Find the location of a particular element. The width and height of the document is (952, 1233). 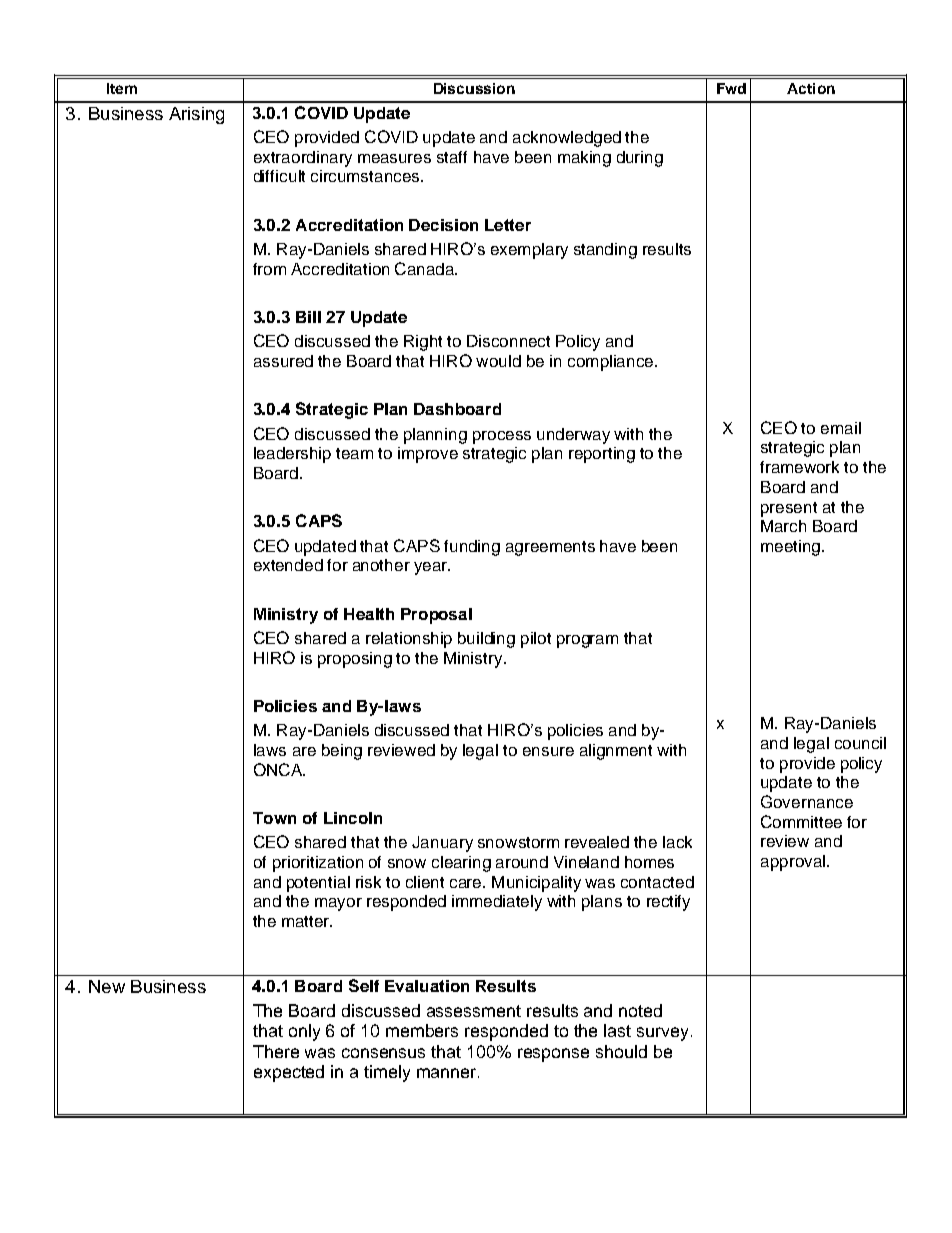

meeting is located at coordinates (790, 548).
